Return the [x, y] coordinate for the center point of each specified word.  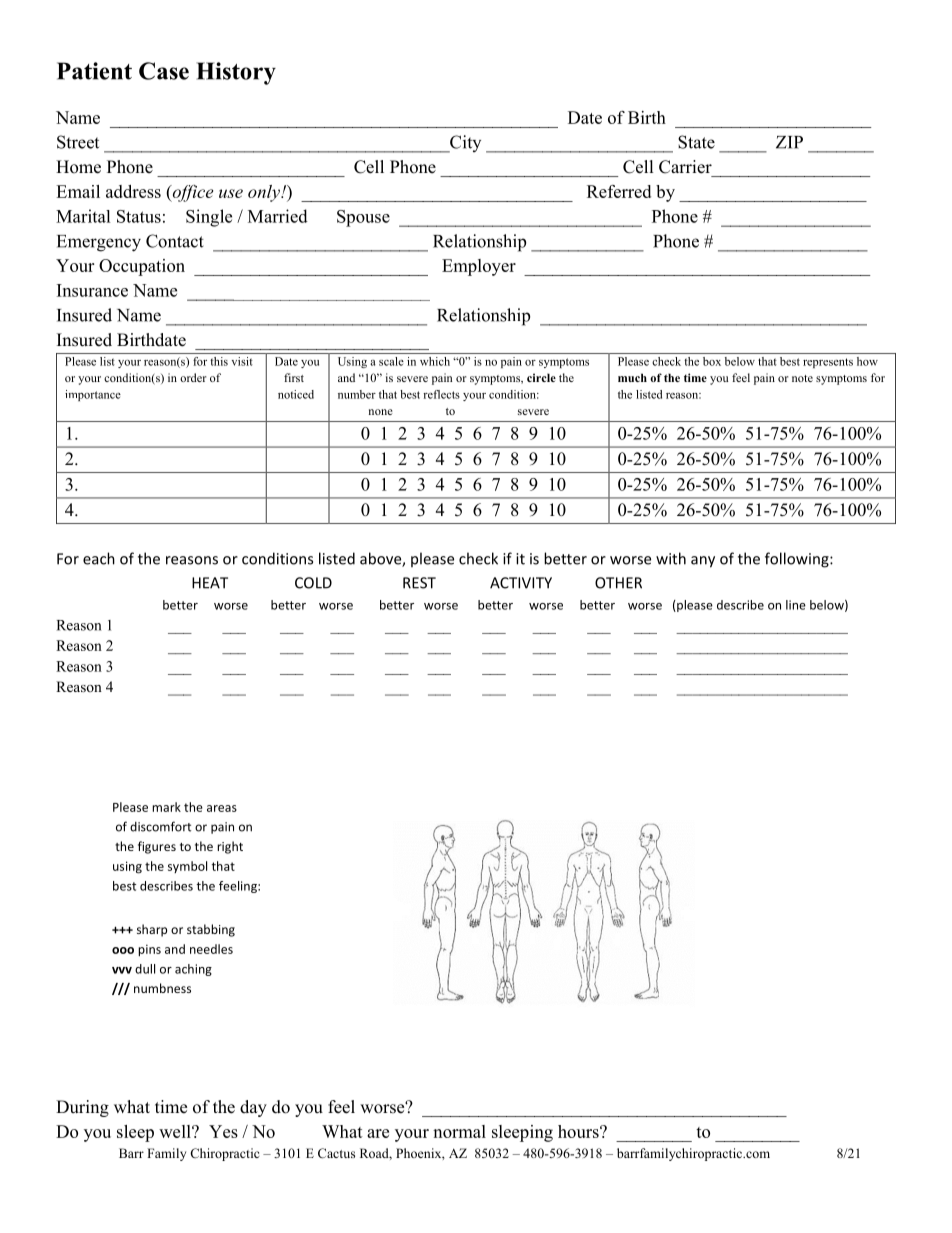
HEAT [210, 583]
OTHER [618, 583]
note [802, 378]
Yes [223, 1131]
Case [164, 71]
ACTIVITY [521, 583]
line [796, 605]
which [435, 361]
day [253, 1108]
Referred [619, 191]
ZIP [789, 142]
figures [157, 847]
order [193, 377]
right [230, 847]
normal [459, 1131]
